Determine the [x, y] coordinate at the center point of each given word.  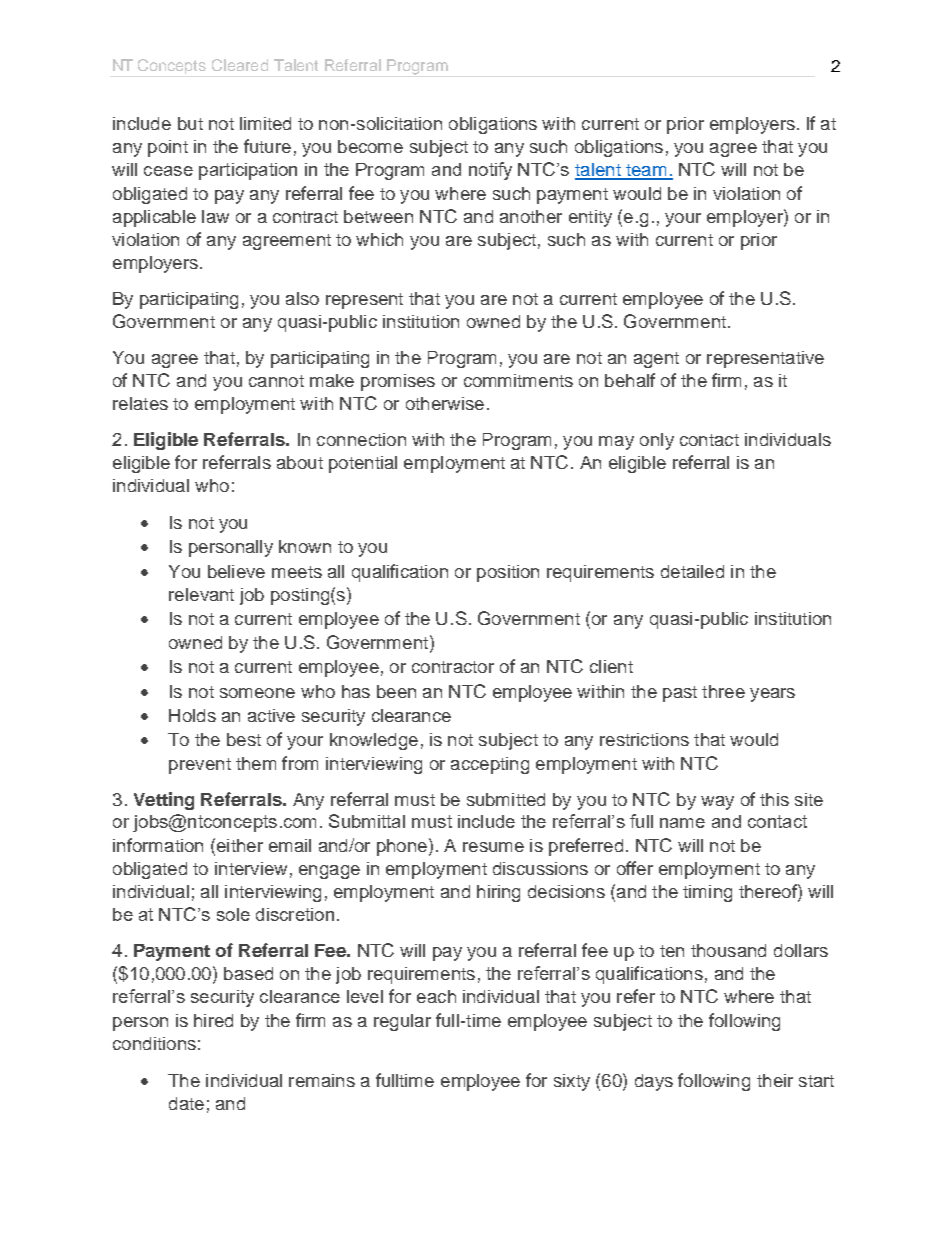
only [657, 441]
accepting [490, 765]
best [244, 739]
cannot [276, 381]
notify [490, 171]
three [723, 691]
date [186, 1103]
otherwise [445, 403]
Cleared [240, 65]
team [646, 171]
